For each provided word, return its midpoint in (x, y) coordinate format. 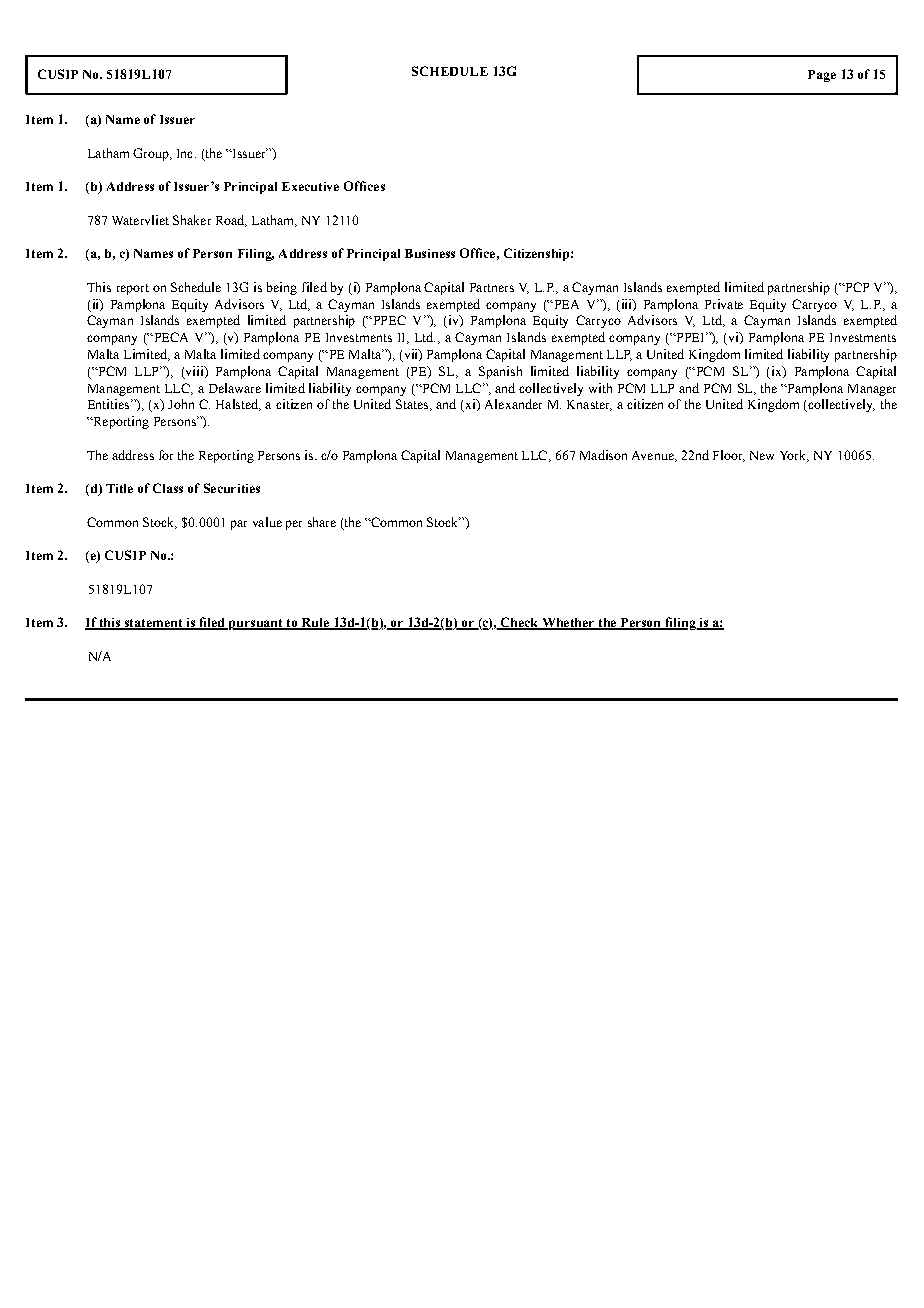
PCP (856, 287)
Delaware (235, 388)
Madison (603, 455)
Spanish (500, 372)
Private (724, 304)
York (794, 456)
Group (152, 154)
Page (822, 76)
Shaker (192, 220)
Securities (232, 488)
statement (153, 624)
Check (519, 623)
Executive (310, 186)
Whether (568, 624)
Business (430, 253)
